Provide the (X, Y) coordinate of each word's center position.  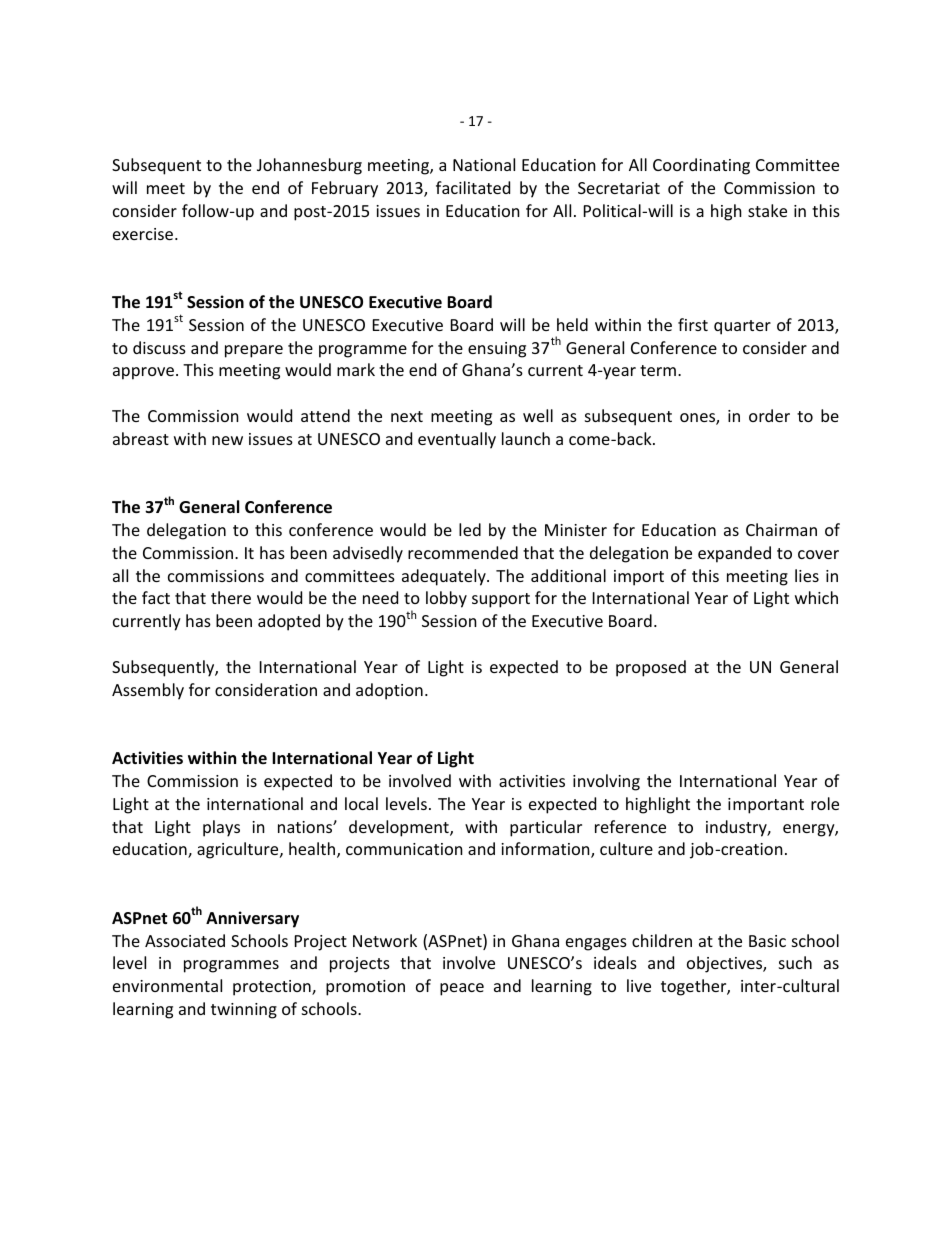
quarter (742, 327)
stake (767, 210)
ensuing (497, 350)
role (825, 803)
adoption (389, 691)
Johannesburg (309, 166)
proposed (651, 668)
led (470, 529)
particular (546, 828)
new (227, 440)
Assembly (148, 691)
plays (221, 828)
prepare (254, 351)
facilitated (473, 187)
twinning (244, 1011)
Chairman (781, 529)
